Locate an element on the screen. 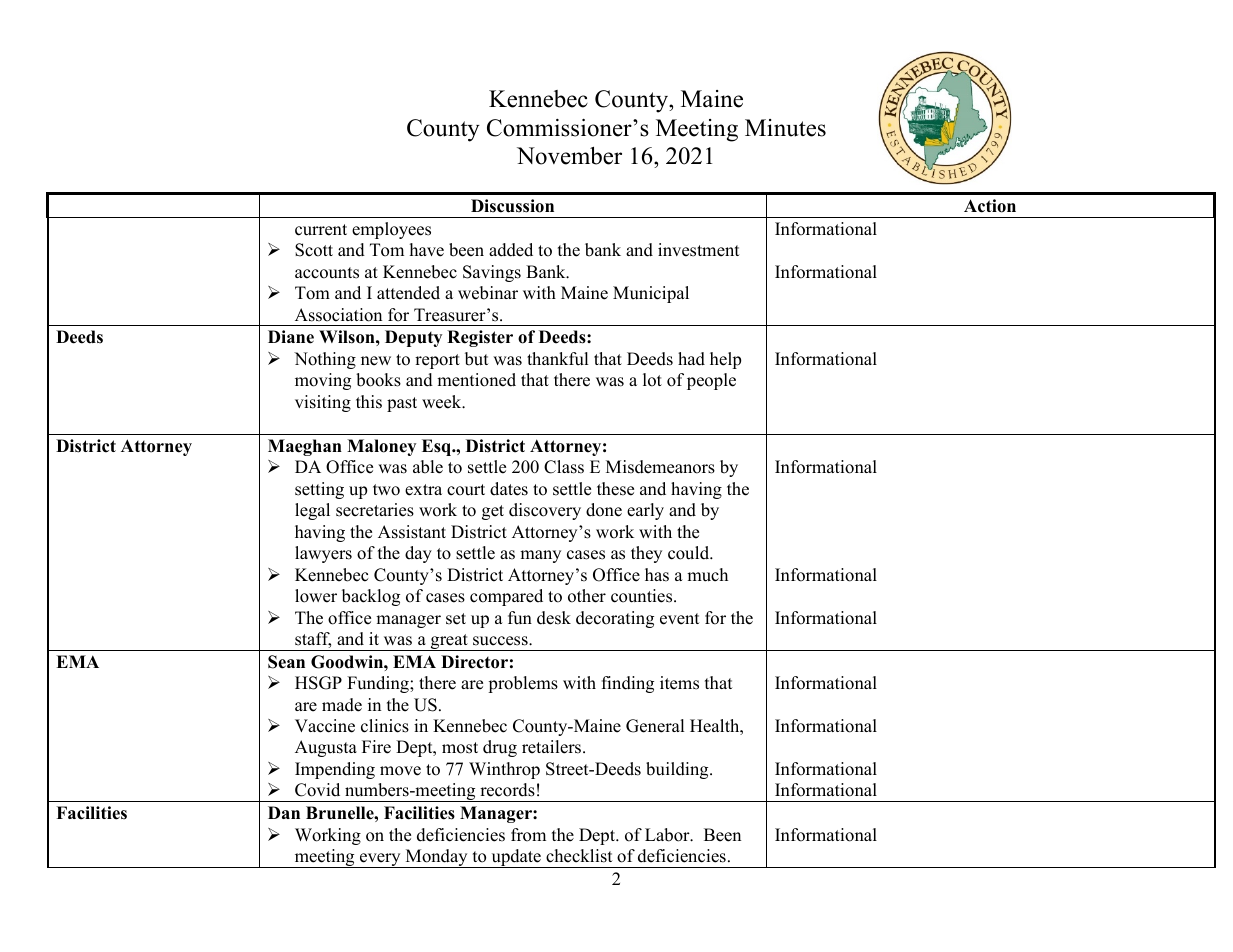 This screenshot has height=952, width=1233. these is located at coordinates (615, 489).
